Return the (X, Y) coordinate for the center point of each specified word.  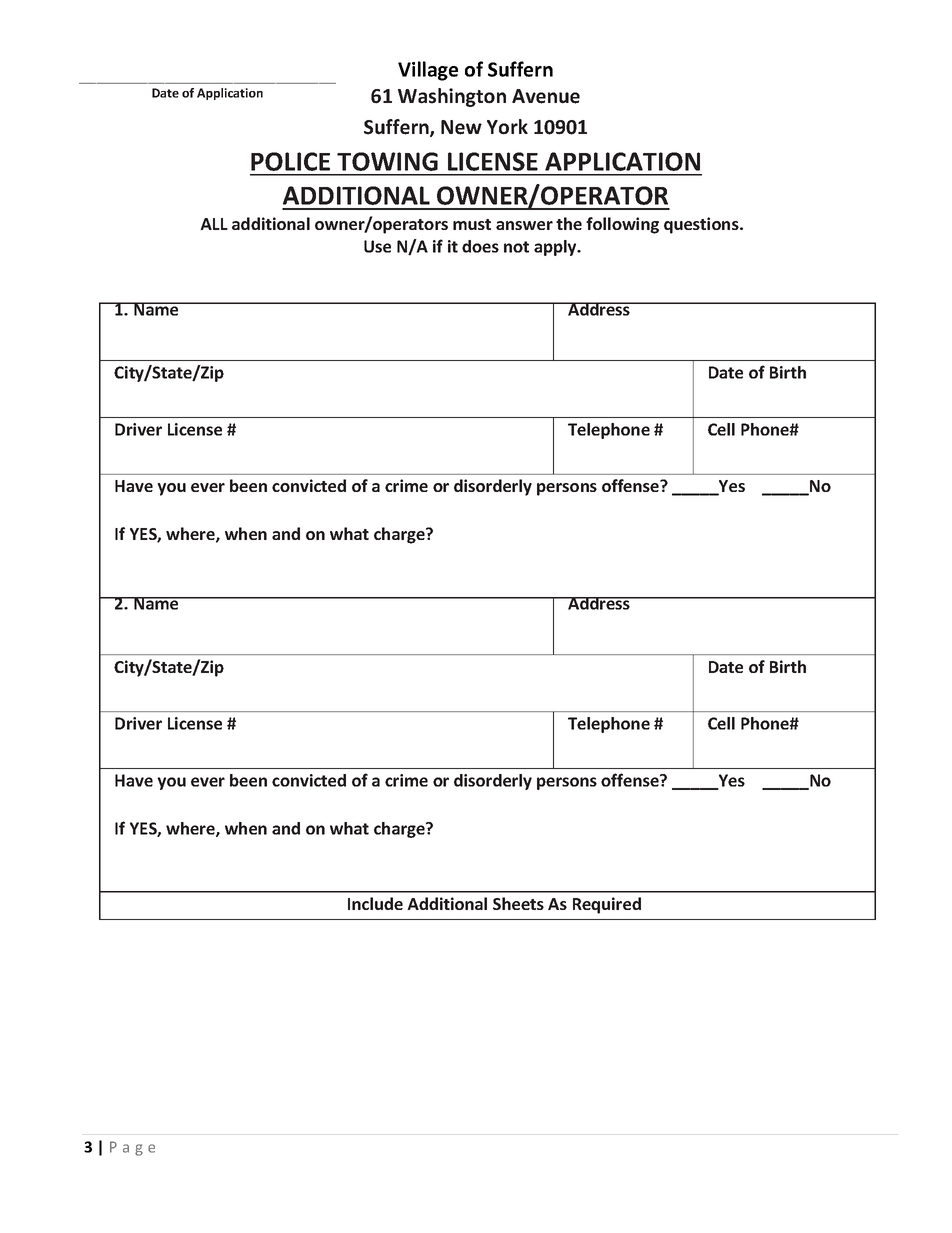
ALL (214, 224)
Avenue (546, 96)
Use (377, 246)
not (516, 247)
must (472, 224)
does (480, 246)
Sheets (518, 903)
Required (607, 905)
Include (375, 903)
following (622, 225)
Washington (452, 97)
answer (524, 225)
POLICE (290, 161)
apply (556, 248)
